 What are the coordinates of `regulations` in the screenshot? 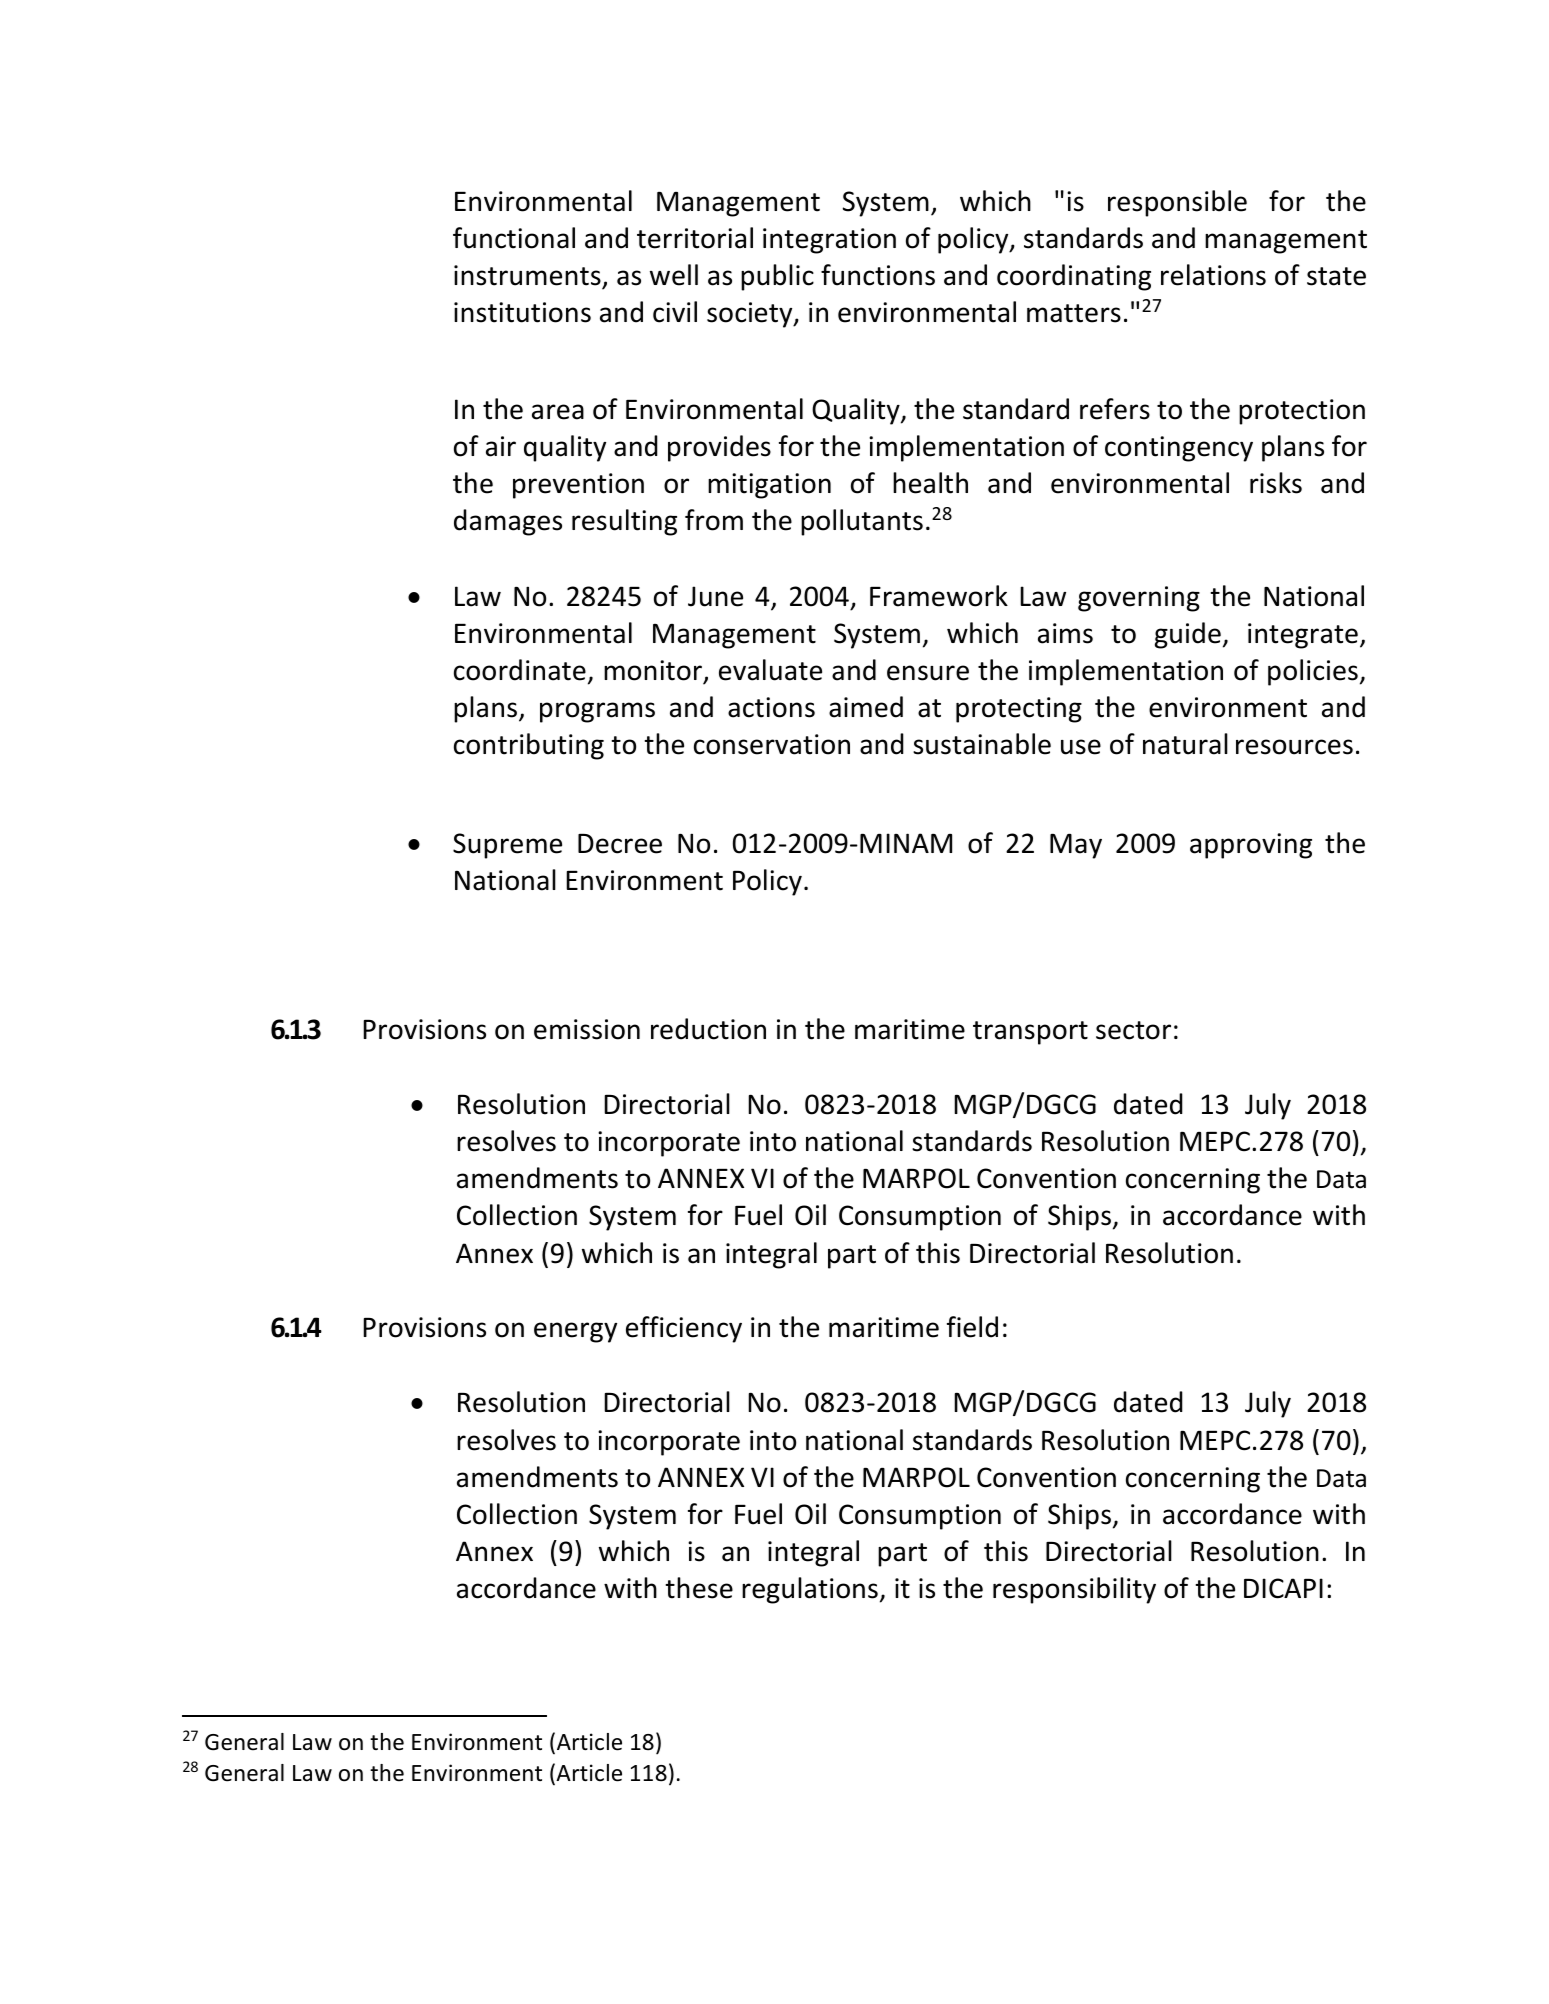 It's located at (810, 1590).
